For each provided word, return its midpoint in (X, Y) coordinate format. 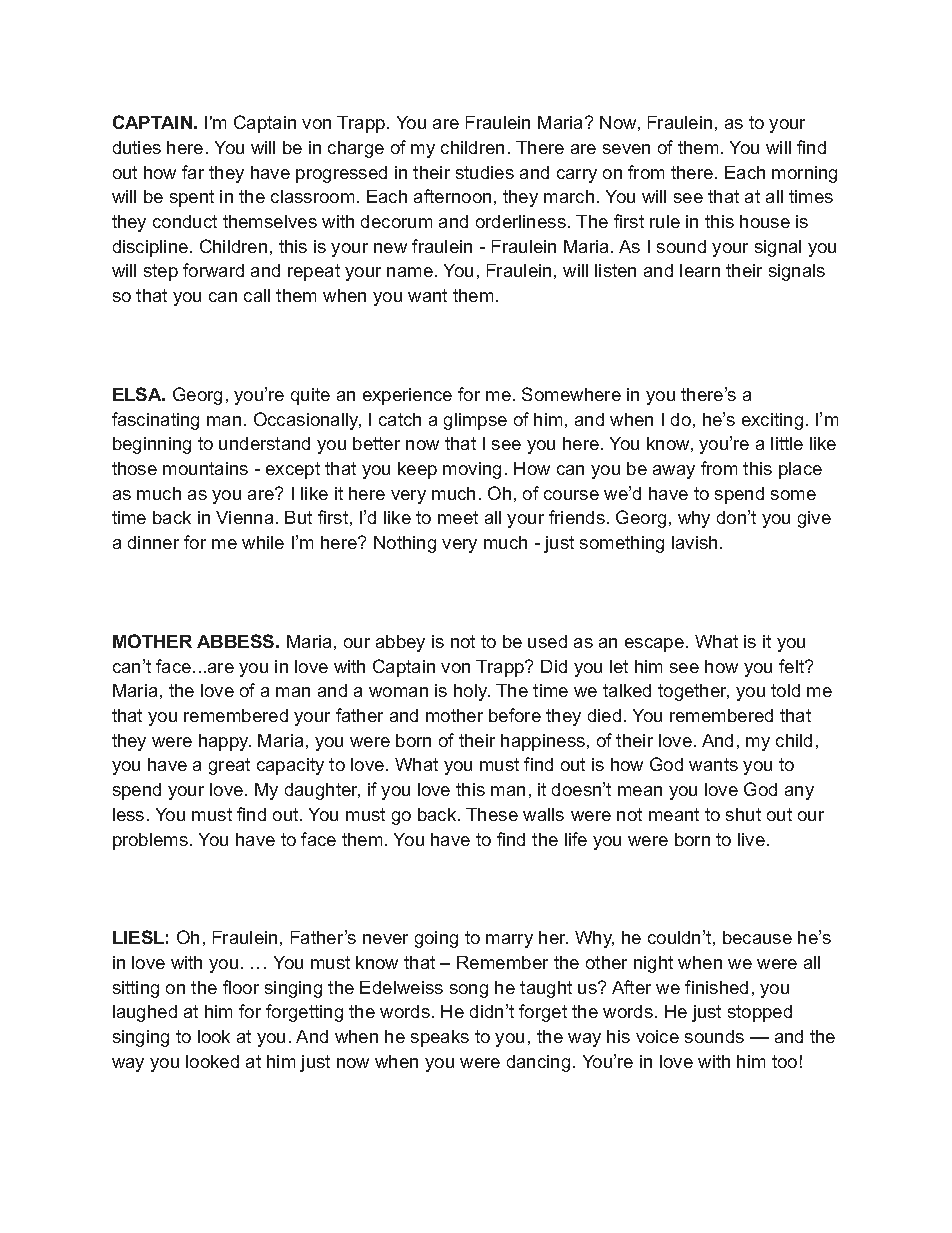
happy (225, 742)
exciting (772, 421)
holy (472, 692)
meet (458, 517)
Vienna (244, 517)
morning (804, 174)
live (751, 839)
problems (150, 841)
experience (407, 396)
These (492, 814)
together (693, 692)
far (193, 172)
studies (485, 172)
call (257, 295)
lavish (694, 542)
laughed (145, 1013)
